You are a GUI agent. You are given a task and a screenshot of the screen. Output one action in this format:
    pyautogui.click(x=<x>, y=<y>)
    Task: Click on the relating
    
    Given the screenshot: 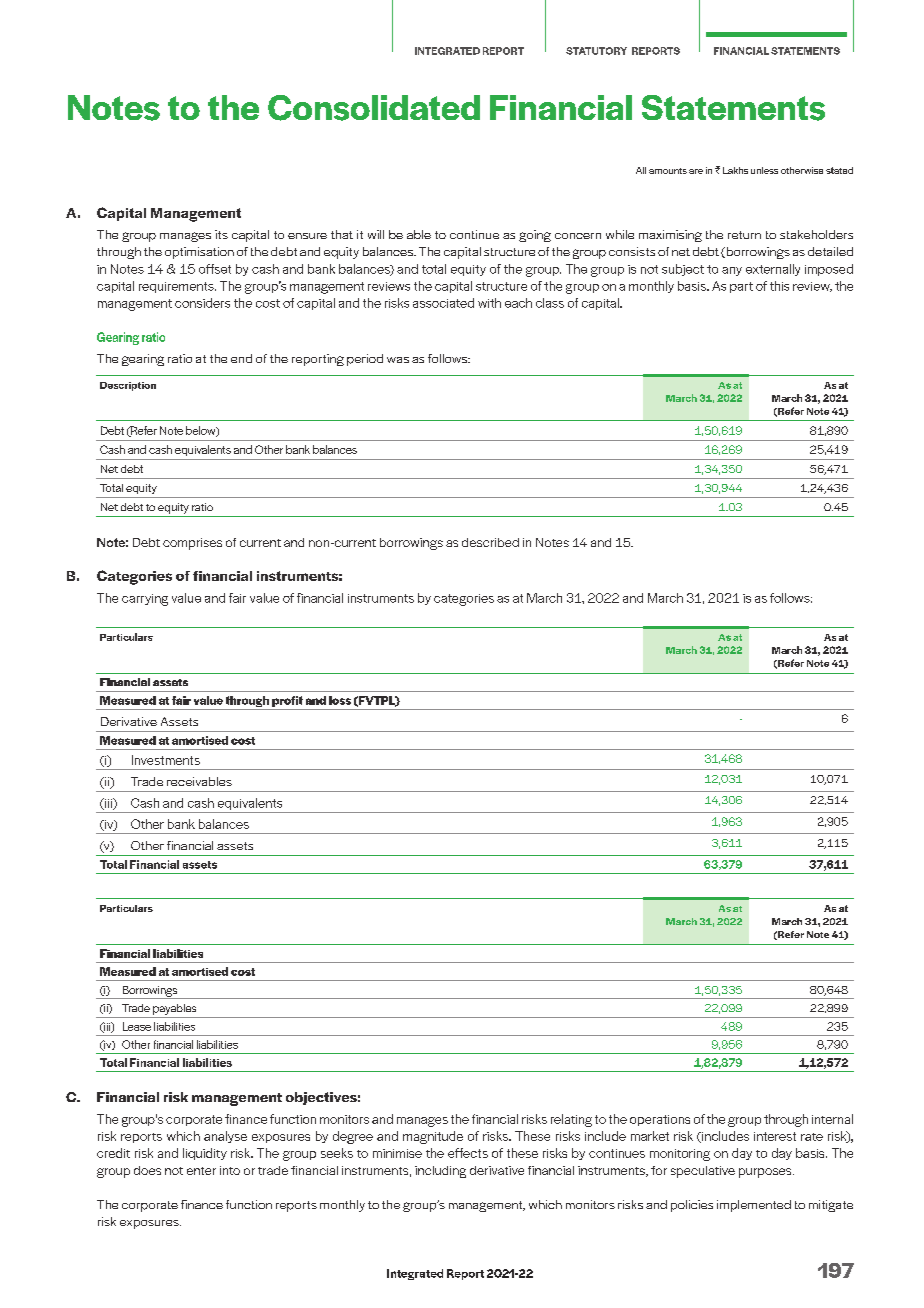 What is the action you would take?
    pyautogui.click(x=571, y=1120)
